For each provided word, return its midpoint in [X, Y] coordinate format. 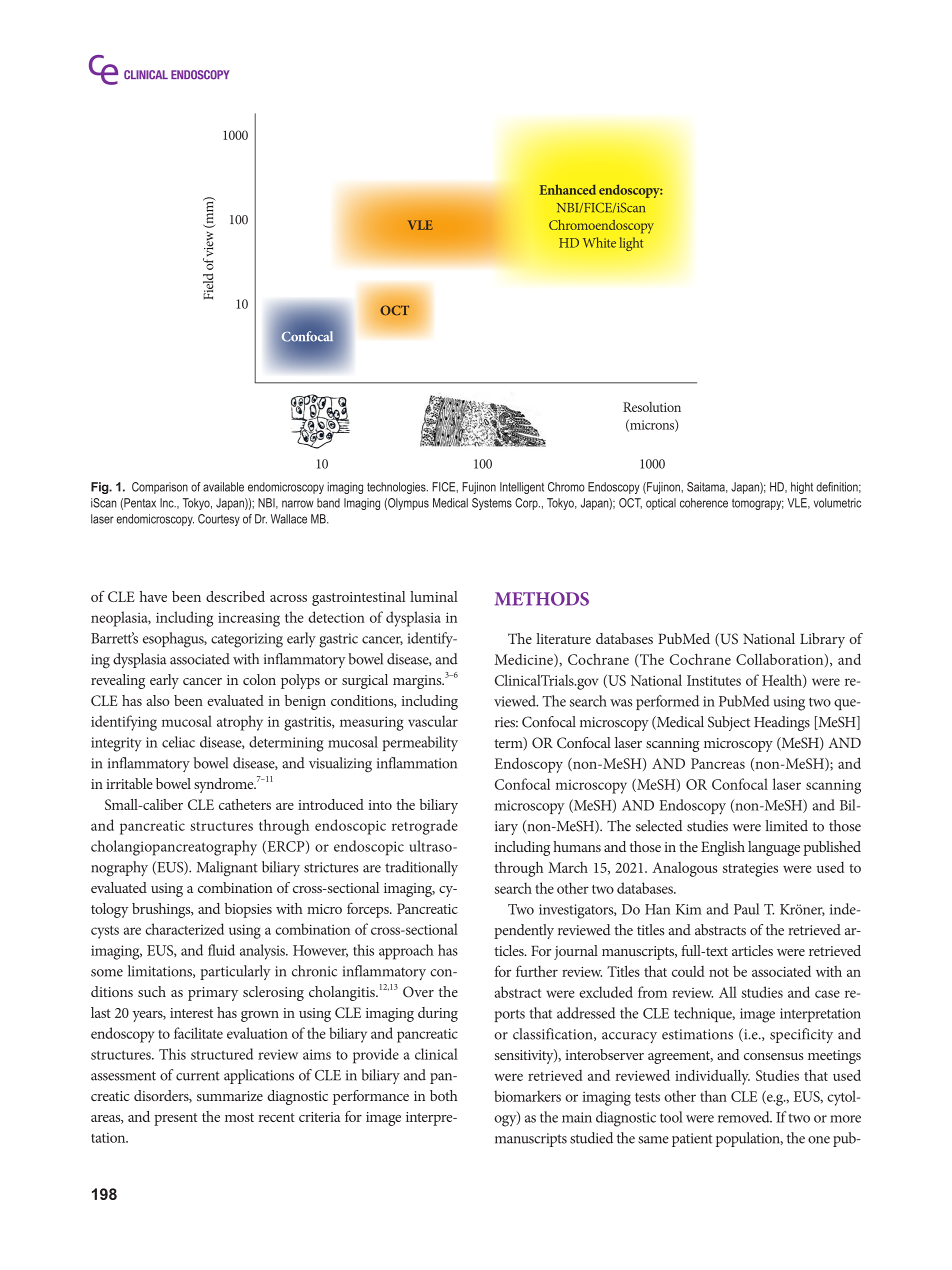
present [176, 1119]
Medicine [524, 660]
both [444, 1095]
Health [783, 681]
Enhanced [568, 189]
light [631, 244]
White [599, 242]
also [158, 700]
